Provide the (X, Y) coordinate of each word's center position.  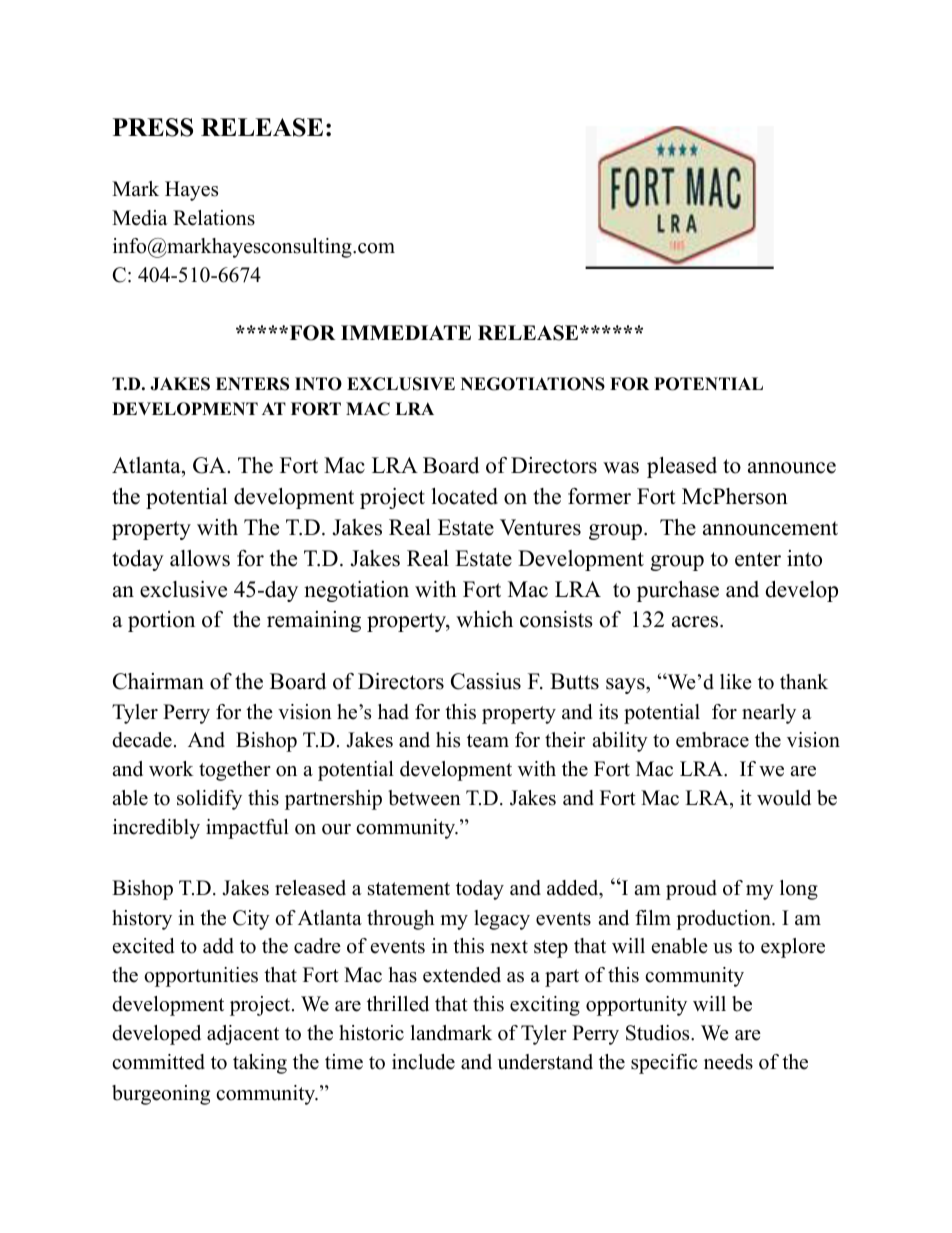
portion (161, 621)
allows (200, 558)
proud (691, 890)
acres (696, 622)
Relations (214, 218)
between (424, 798)
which (484, 619)
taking (260, 1064)
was (621, 468)
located (464, 496)
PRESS (153, 127)
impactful (247, 829)
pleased (682, 467)
